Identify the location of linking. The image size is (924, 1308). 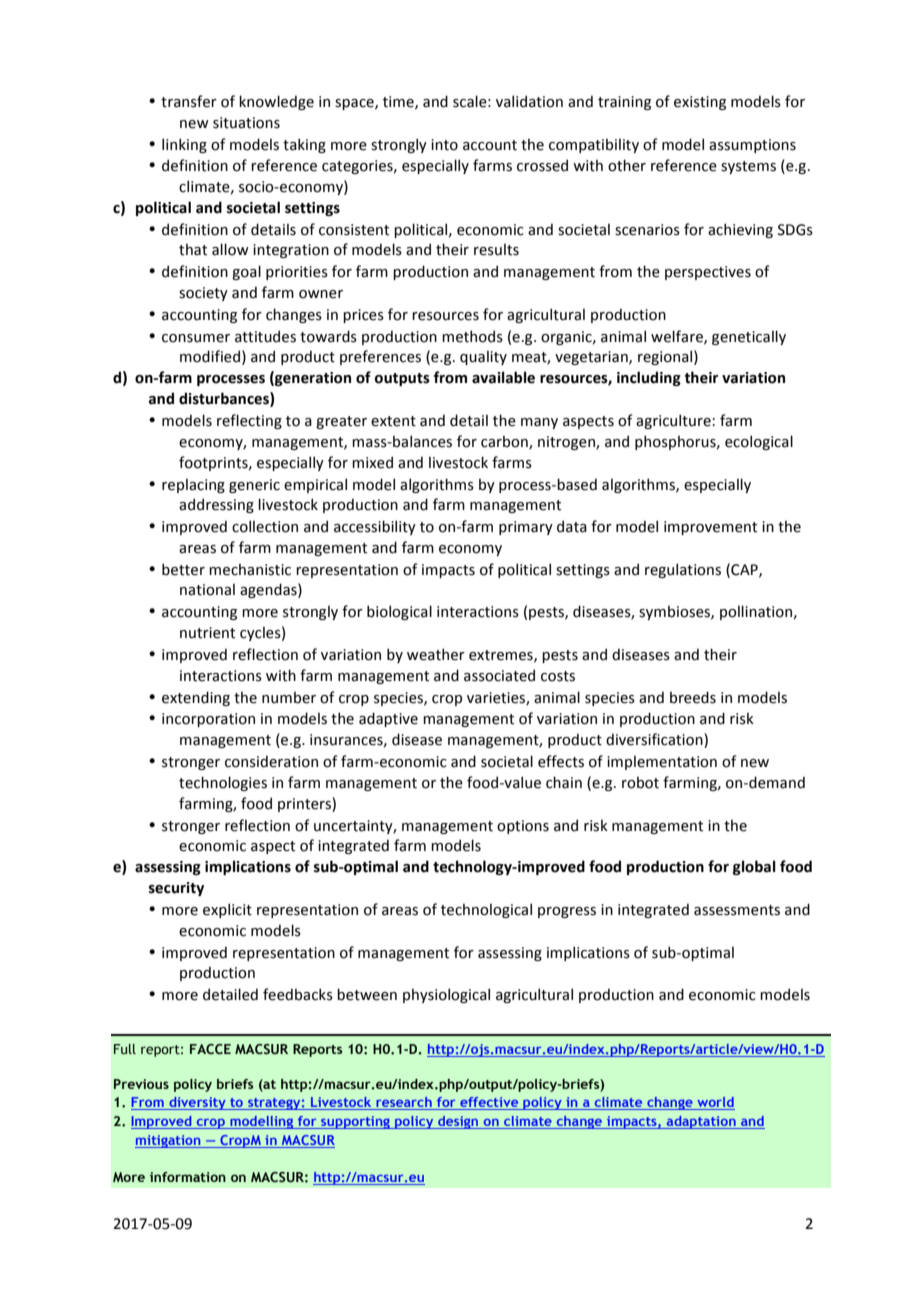
(184, 145).
